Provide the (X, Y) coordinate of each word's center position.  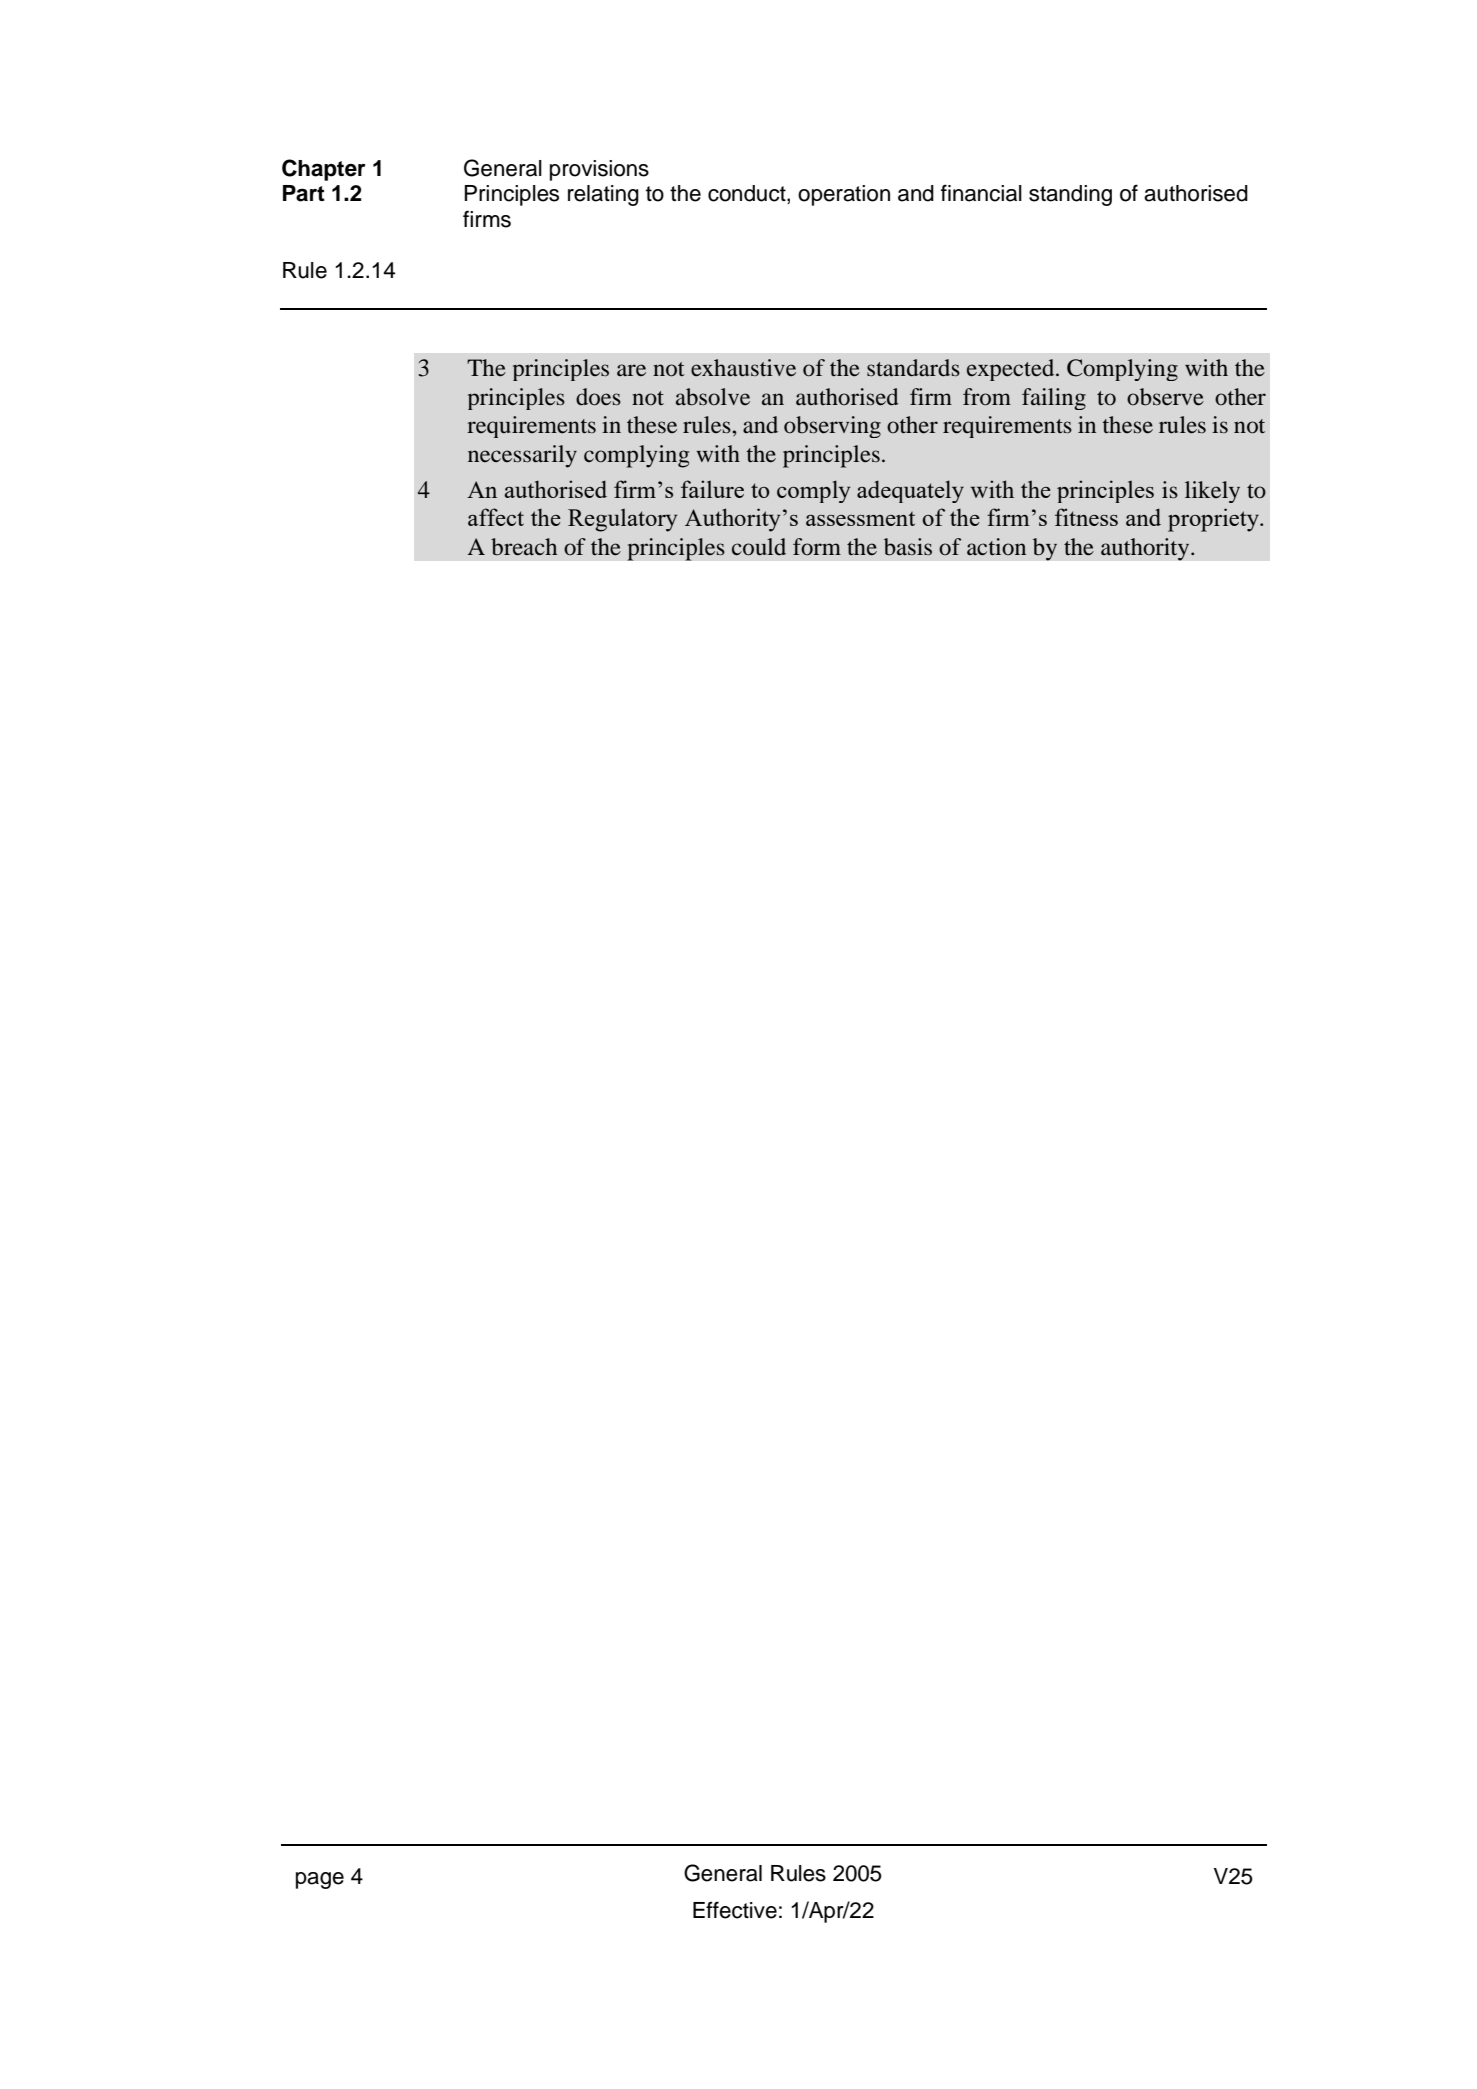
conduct (748, 194)
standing (1070, 195)
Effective (735, 1910)
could (759, 547)
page (320, 1880)
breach (524, 547)
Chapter (324, 170)
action (996, 547)
